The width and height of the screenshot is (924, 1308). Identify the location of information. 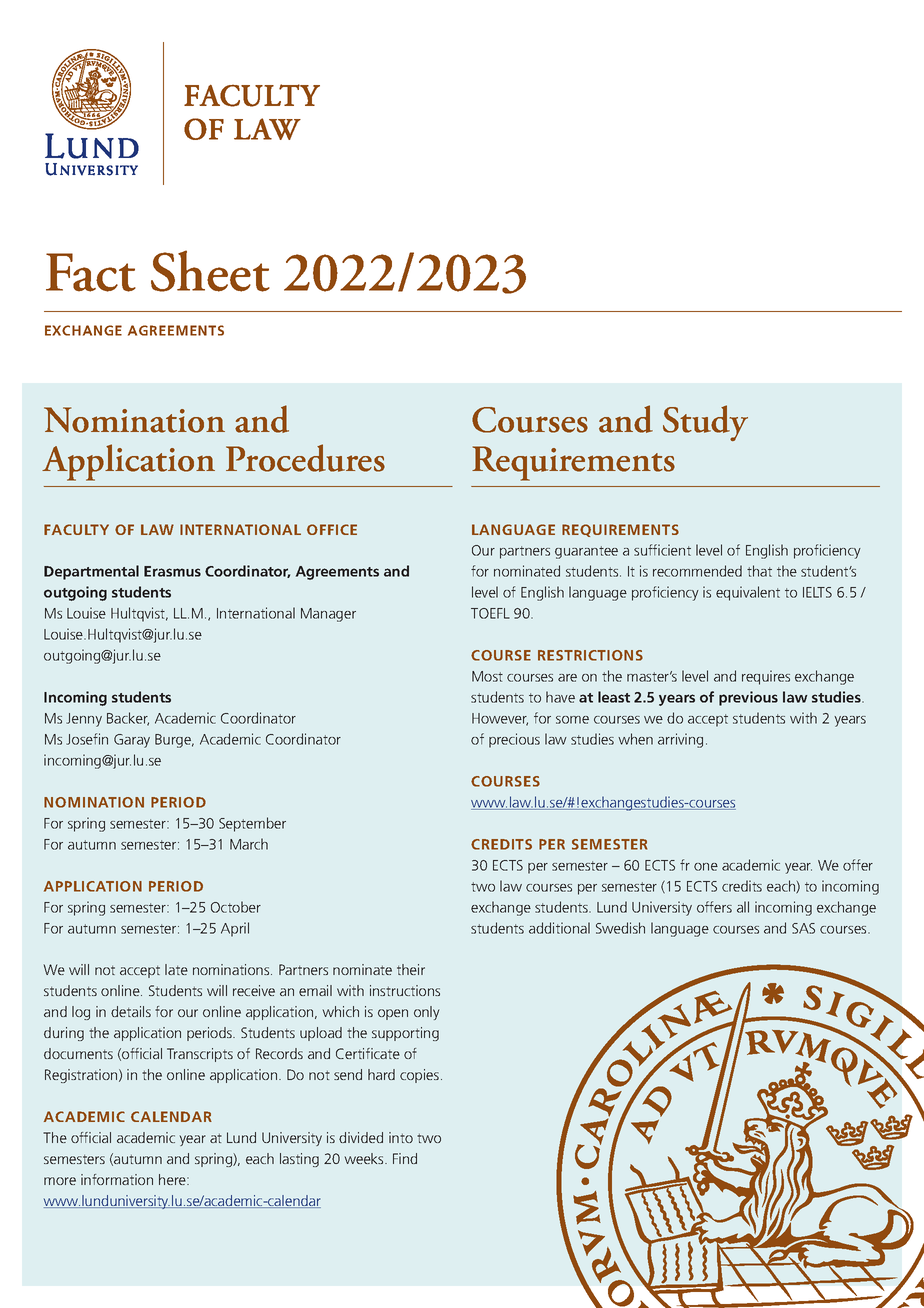
(117, 1179).
